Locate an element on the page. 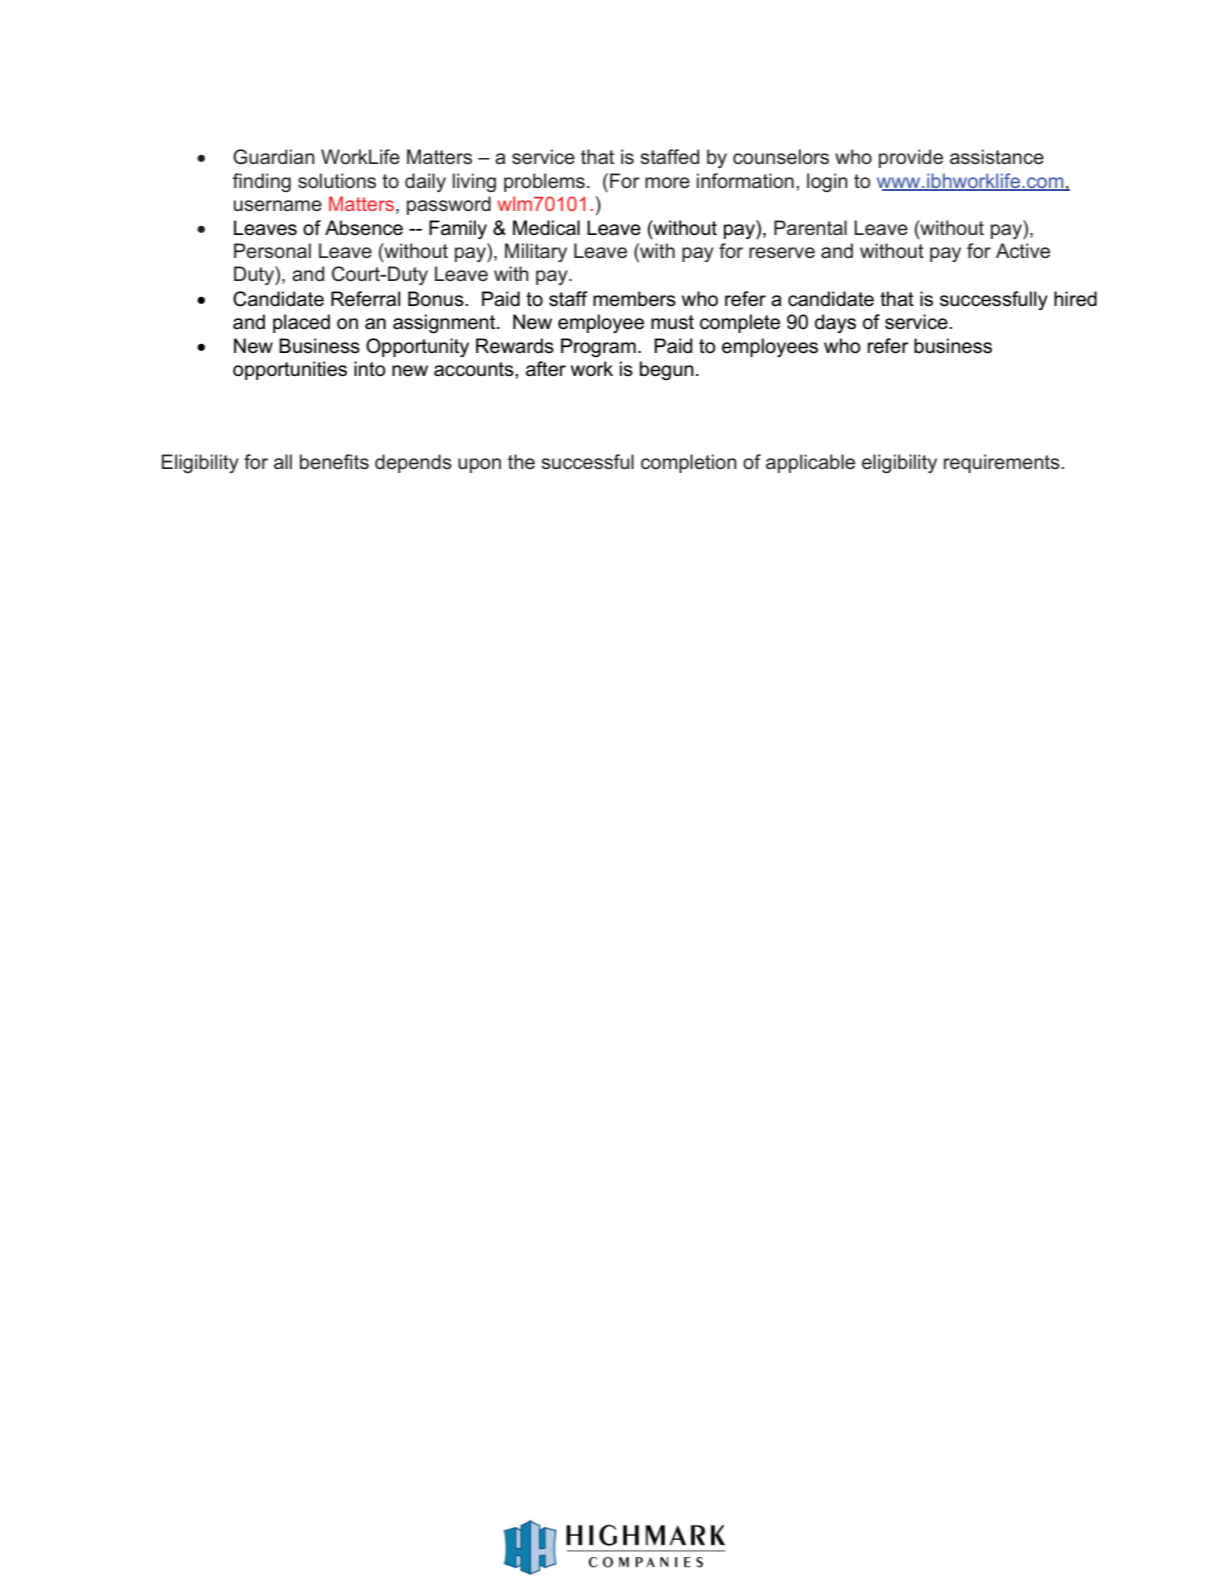 The width and height of the image is (1229, 1590). solutions is located at coordinates (337, 181).
